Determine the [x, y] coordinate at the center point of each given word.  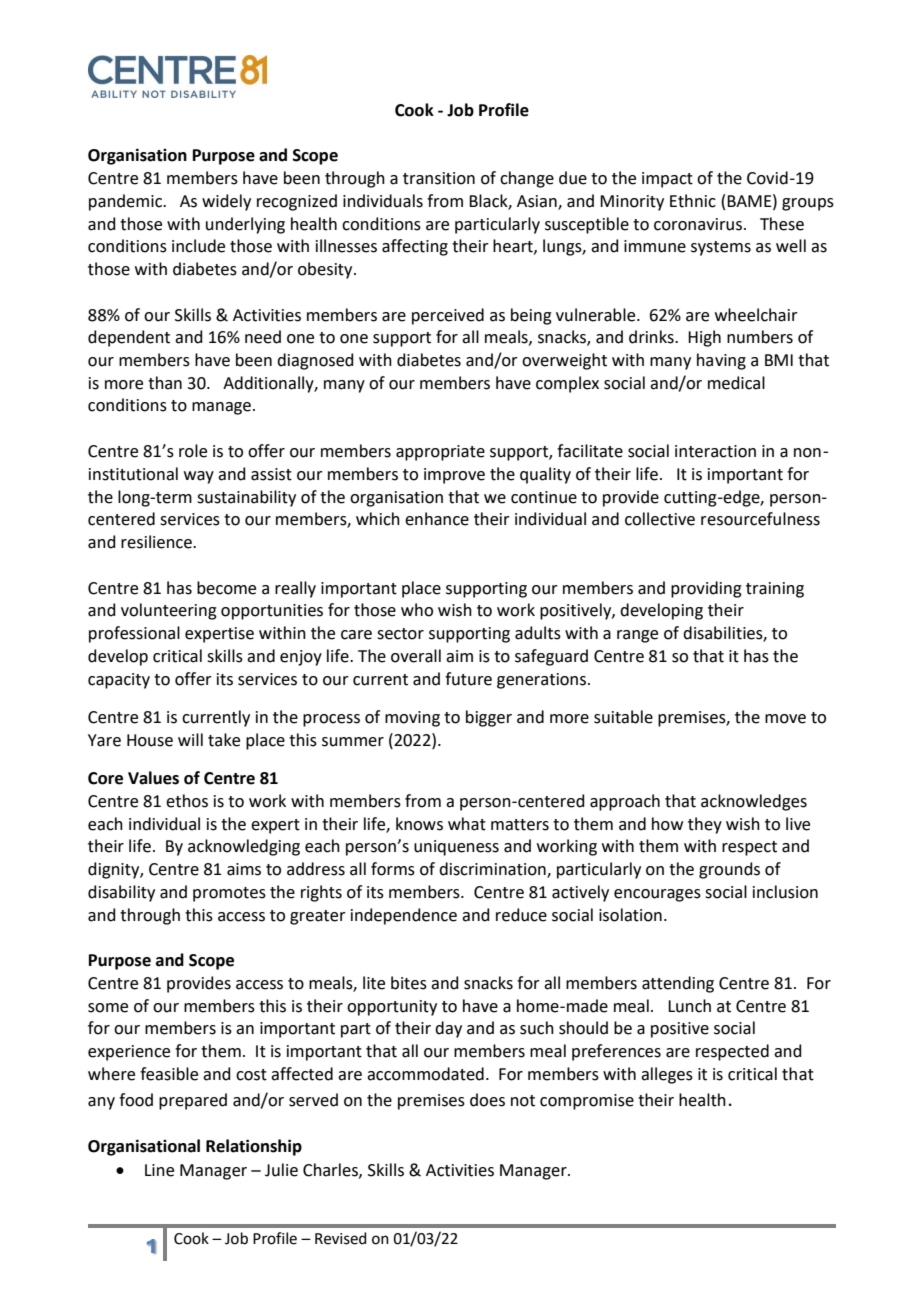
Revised [341, 1238]
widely [226, 202]
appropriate [440, 453]
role [193, 451]
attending [678, 984]
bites [409, 983]
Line [159, 1170]
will [190, 739]
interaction [715, 451]
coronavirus [698, 224]
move [785, 719]
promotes [229, 894]
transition [439, 178]
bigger [489, 718]
